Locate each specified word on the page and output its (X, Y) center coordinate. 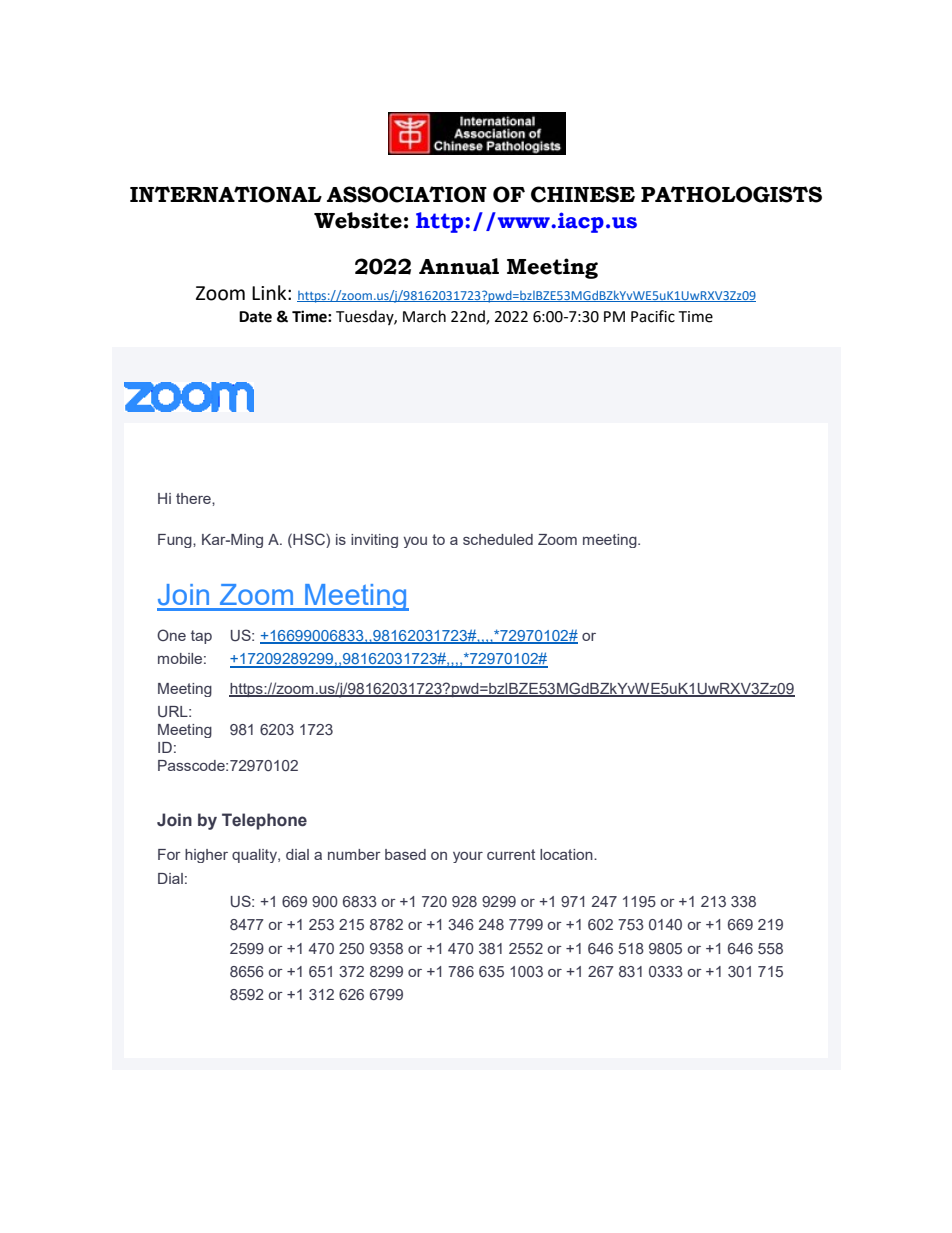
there (194, 498)
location (567, 854)
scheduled (498, 539)
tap (201, 637)
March (424, 316)
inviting (374, 541)
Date (255, 317)
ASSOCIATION (407, 194)
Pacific (653, 316)
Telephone (264, 821)
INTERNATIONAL (226, 194)
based (405, 854)
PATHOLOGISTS (731, 194)
